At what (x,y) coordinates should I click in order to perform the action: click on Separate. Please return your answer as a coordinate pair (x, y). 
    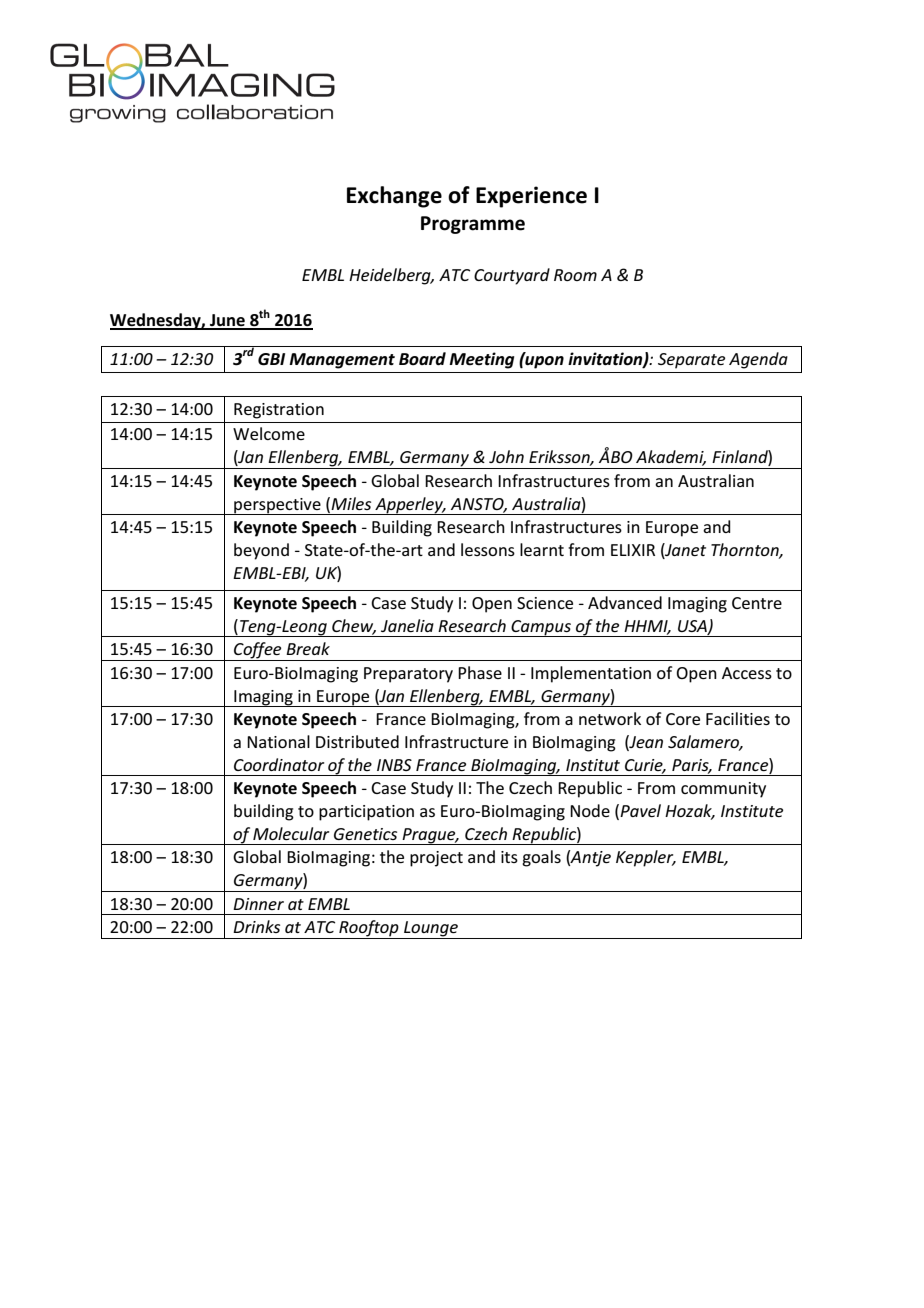
    Looking at the image, I should click on (691, 361).
